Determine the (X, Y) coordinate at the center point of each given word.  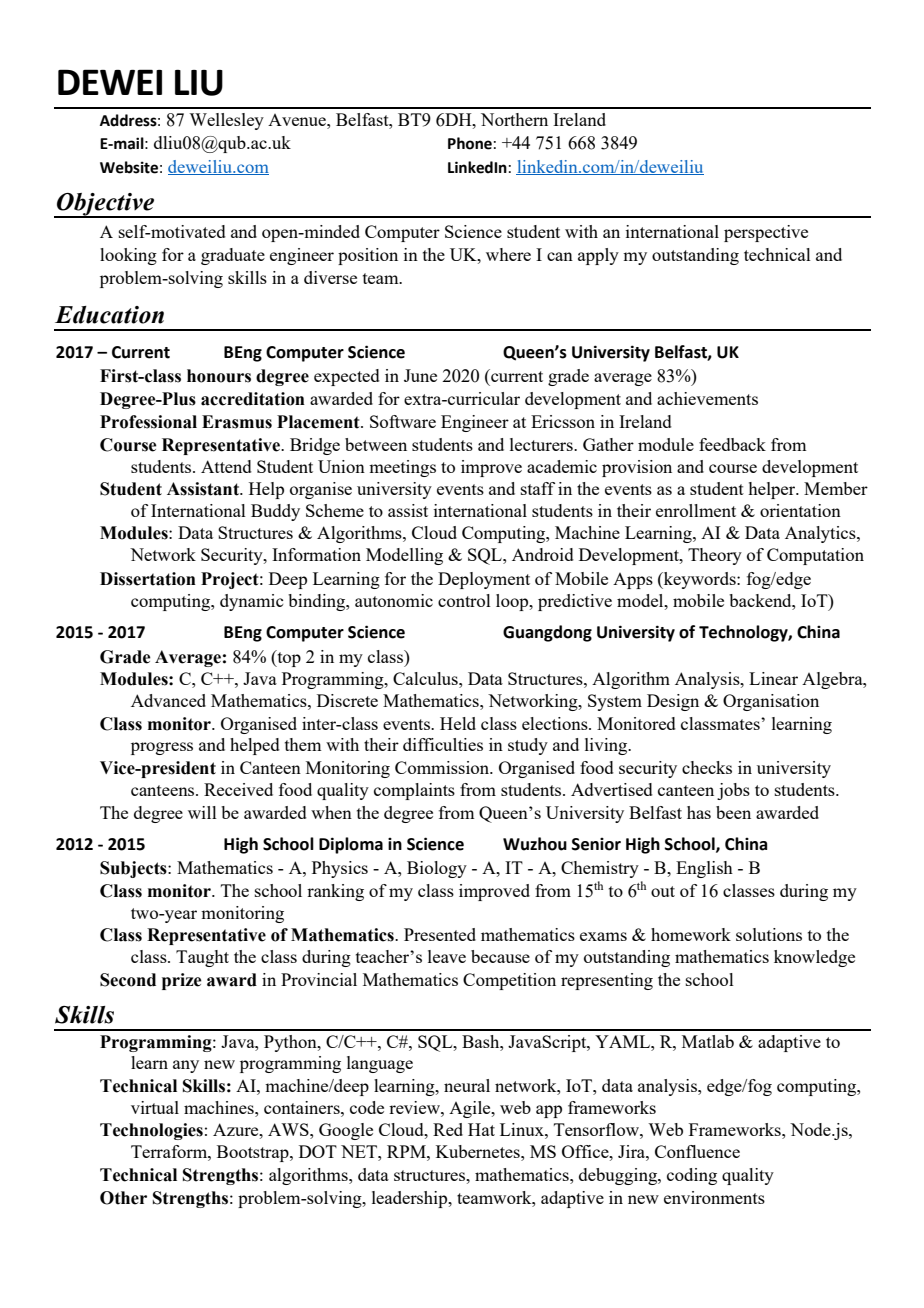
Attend (226, 466)
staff (538, 488)
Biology (437, 869)
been (733, 812)
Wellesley (226, 121)
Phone (470, 143)
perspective (766, 233)
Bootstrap (254, 1153)
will (202, 812)
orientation (800, 510)
